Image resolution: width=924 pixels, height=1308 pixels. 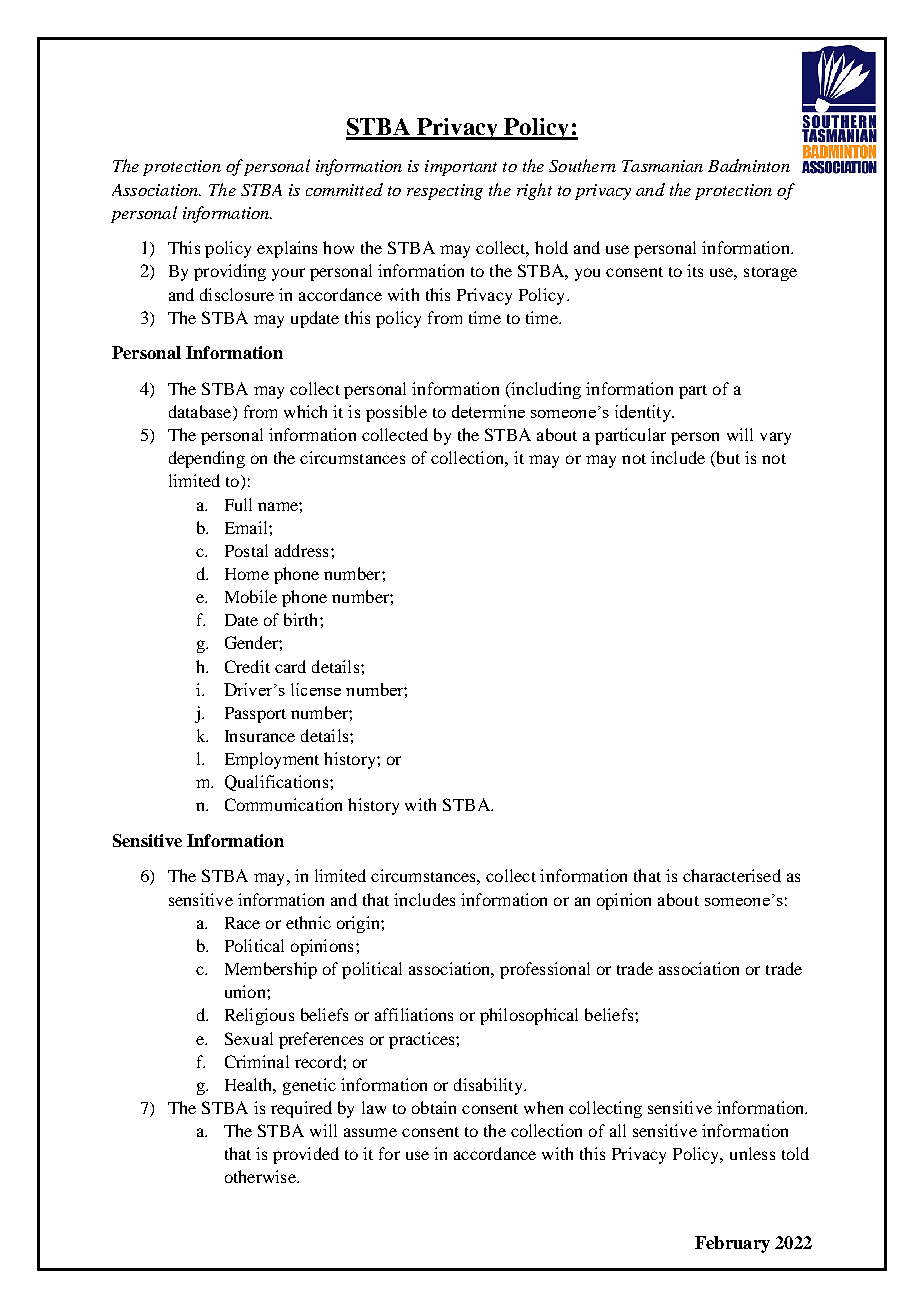 What do you see at coordinates (732, 875) in the screenshot?
I see `characterised` at bounding box center [732, 875].
